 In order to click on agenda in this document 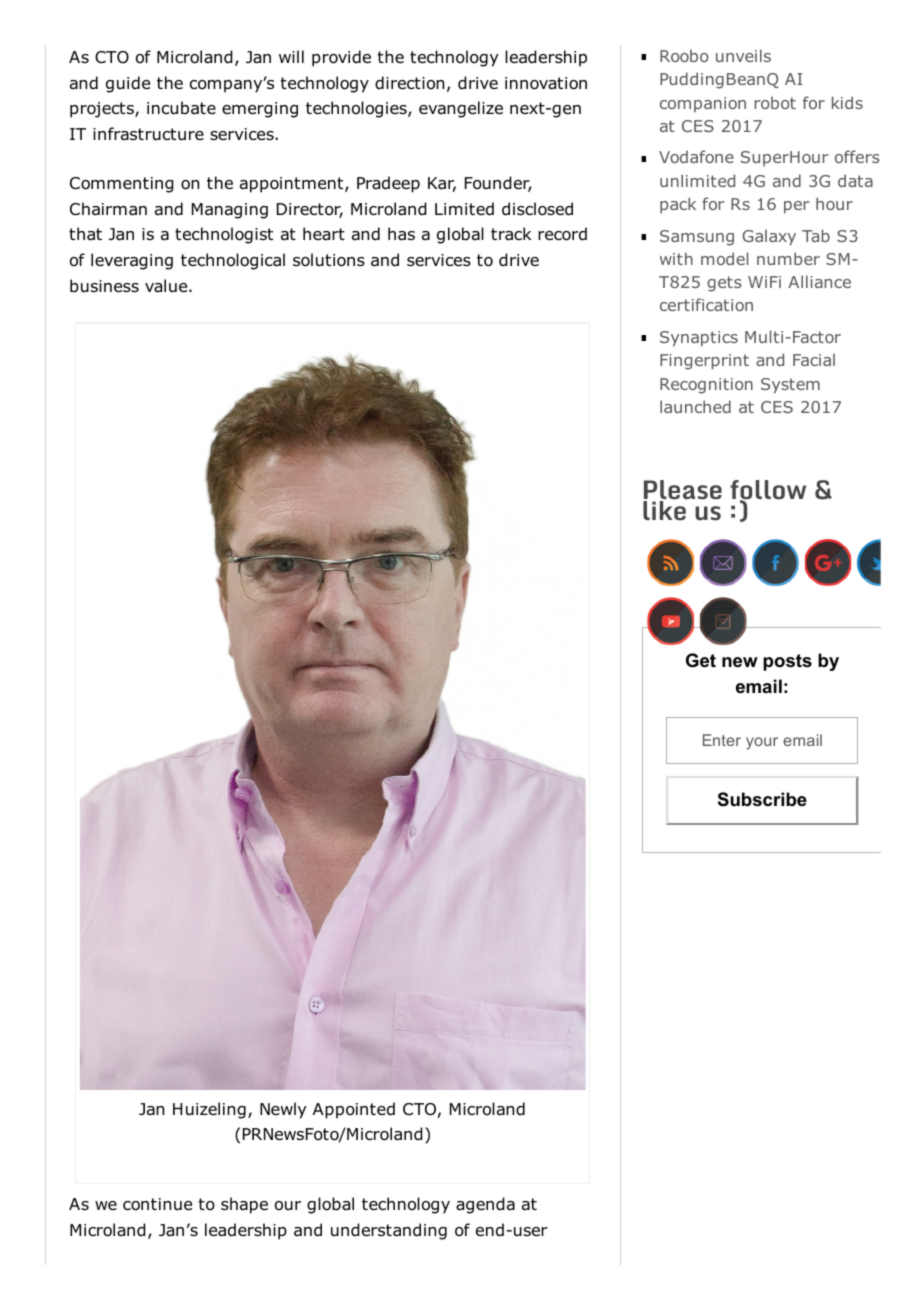, I will do `click(485, 1205)`.
